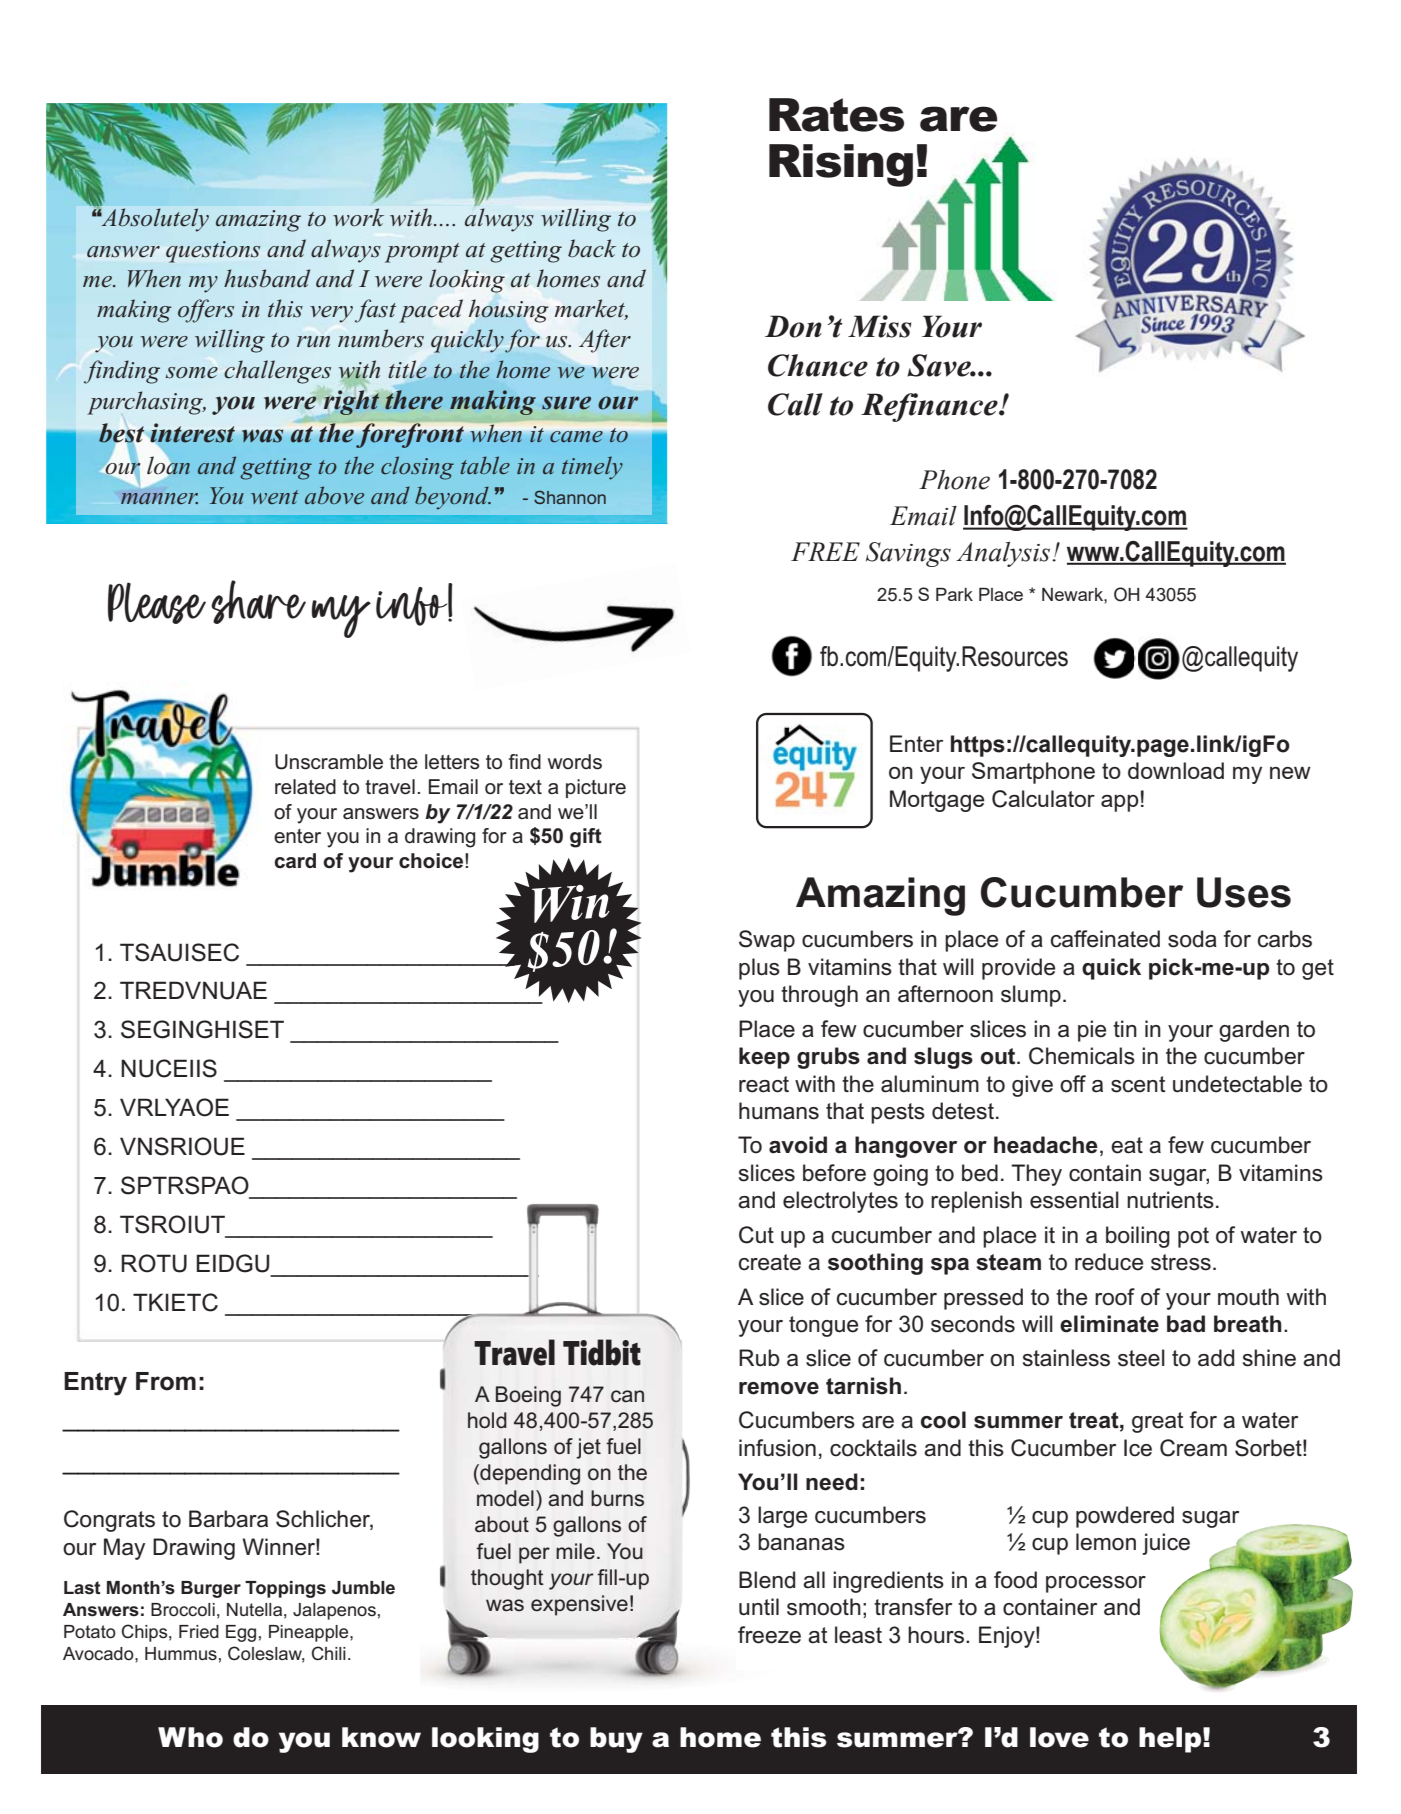 The height and width of the image is (1814, 1401). What do you see at coordinates (295, 861) in the image?
I see `card` at bounding box center [295, 861].
